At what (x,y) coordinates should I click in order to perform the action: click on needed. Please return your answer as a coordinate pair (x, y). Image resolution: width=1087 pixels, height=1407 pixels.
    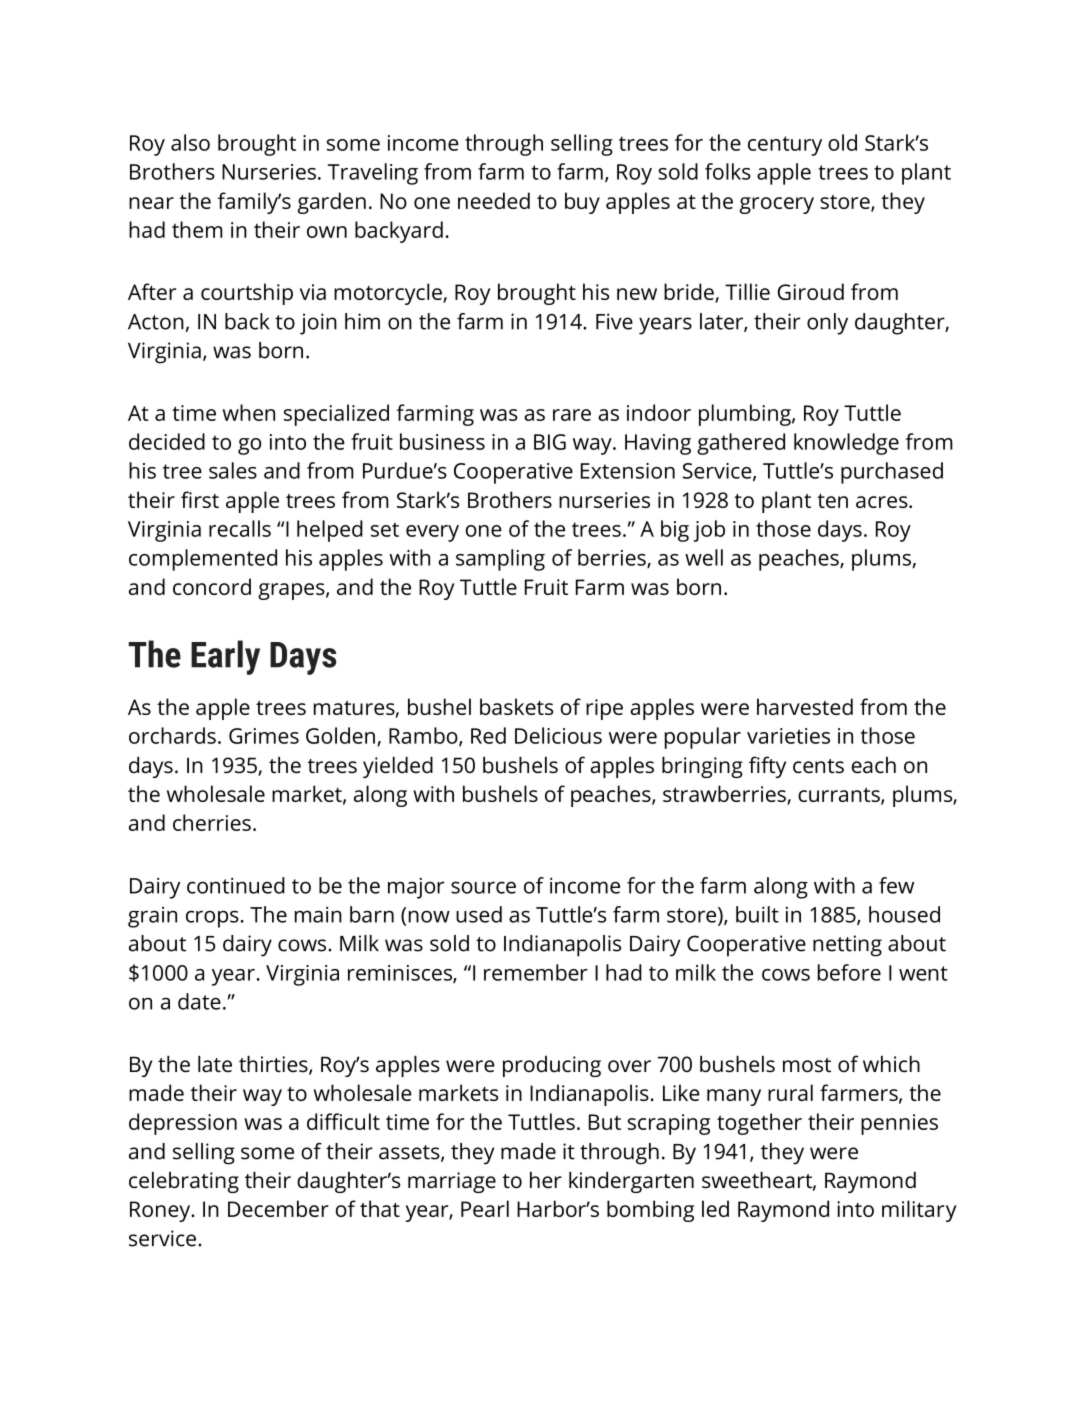
    Looking at the image, I should click on (494, 200).
